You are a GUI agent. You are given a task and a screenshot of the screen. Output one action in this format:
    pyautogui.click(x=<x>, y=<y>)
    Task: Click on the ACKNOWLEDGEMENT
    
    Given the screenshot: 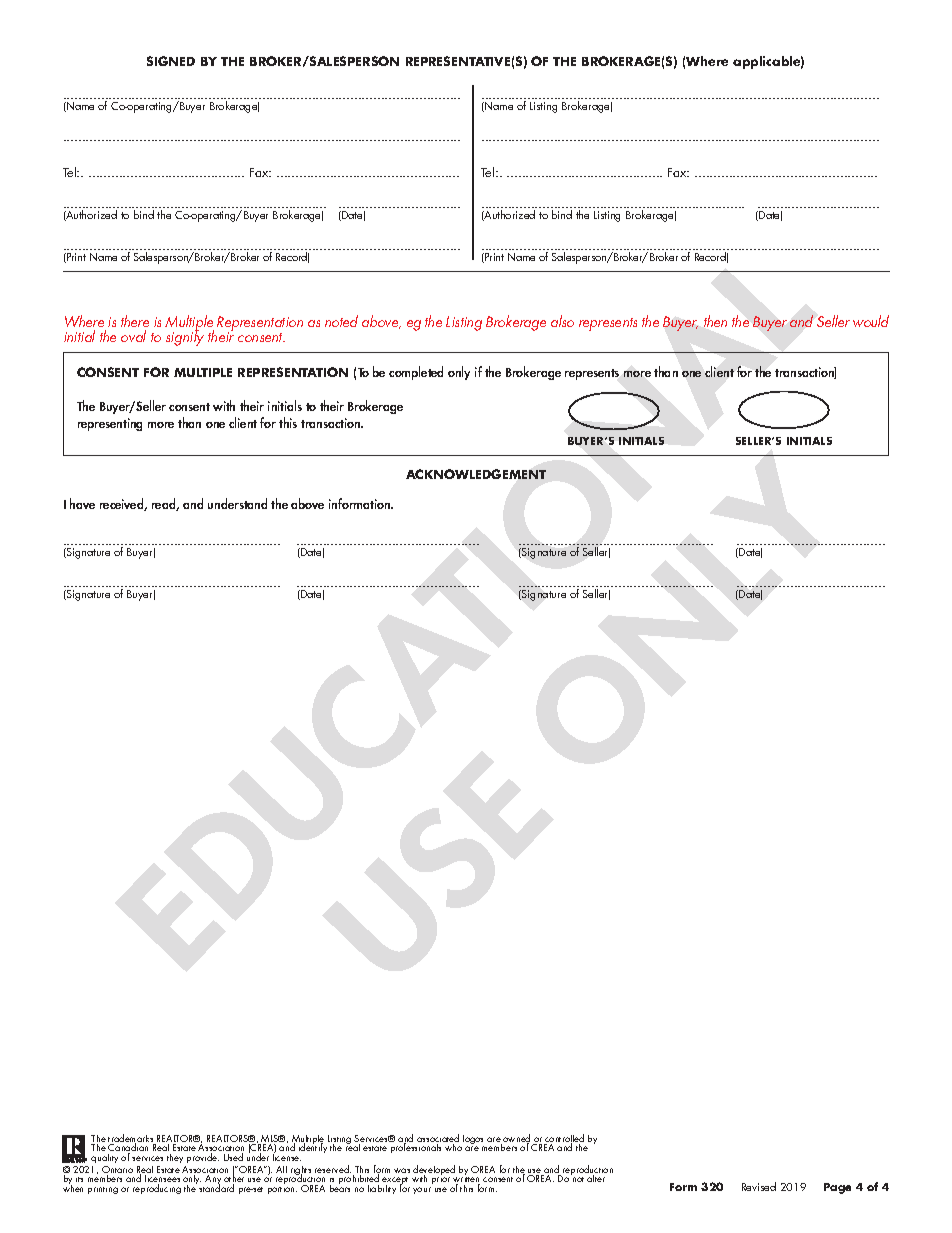 What is the action you would take?
    pyautogui.click(x=476, y=474)
